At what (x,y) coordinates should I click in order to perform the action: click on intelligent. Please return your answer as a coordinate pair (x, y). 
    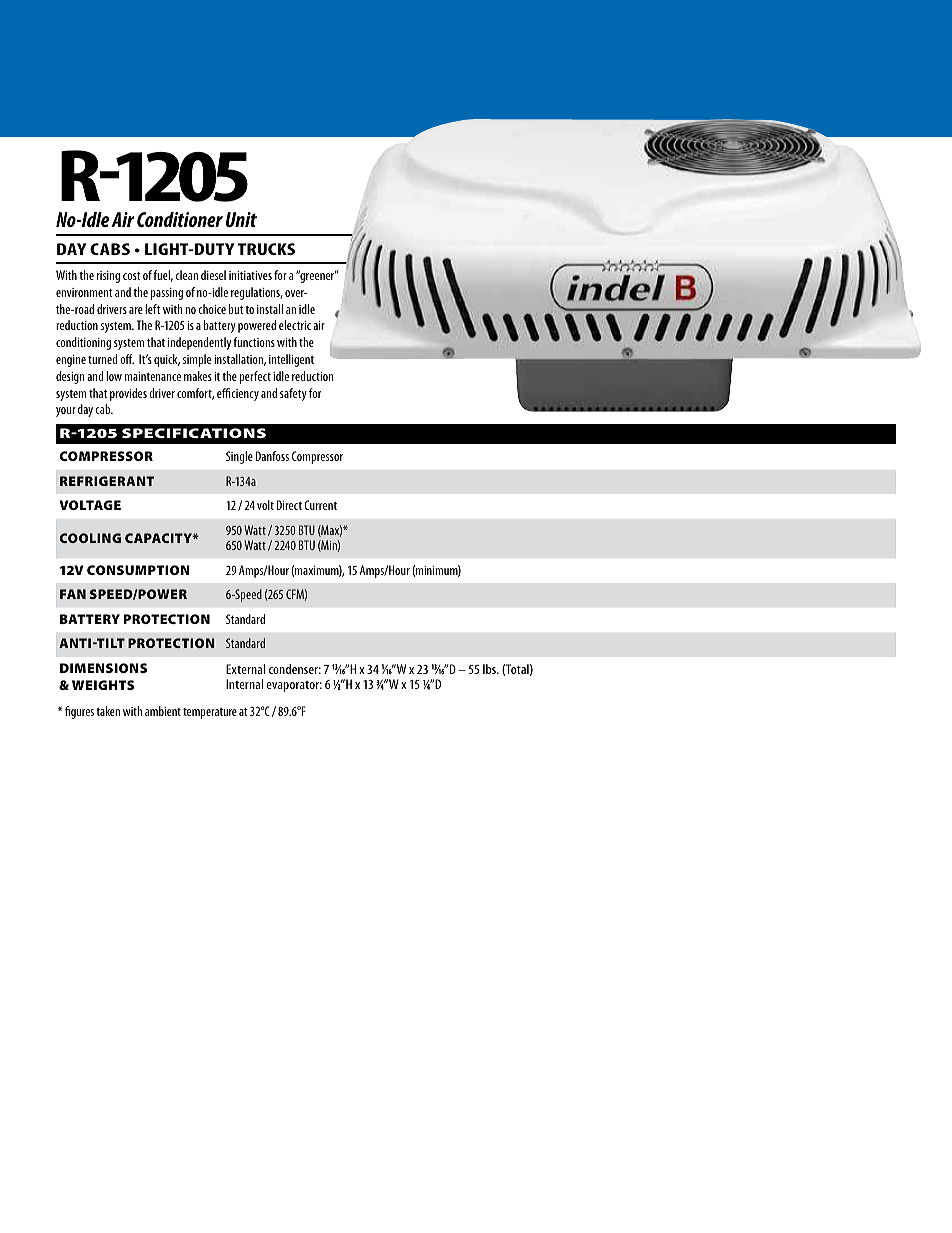
    Looking at the image, I should click on (291, 360).
